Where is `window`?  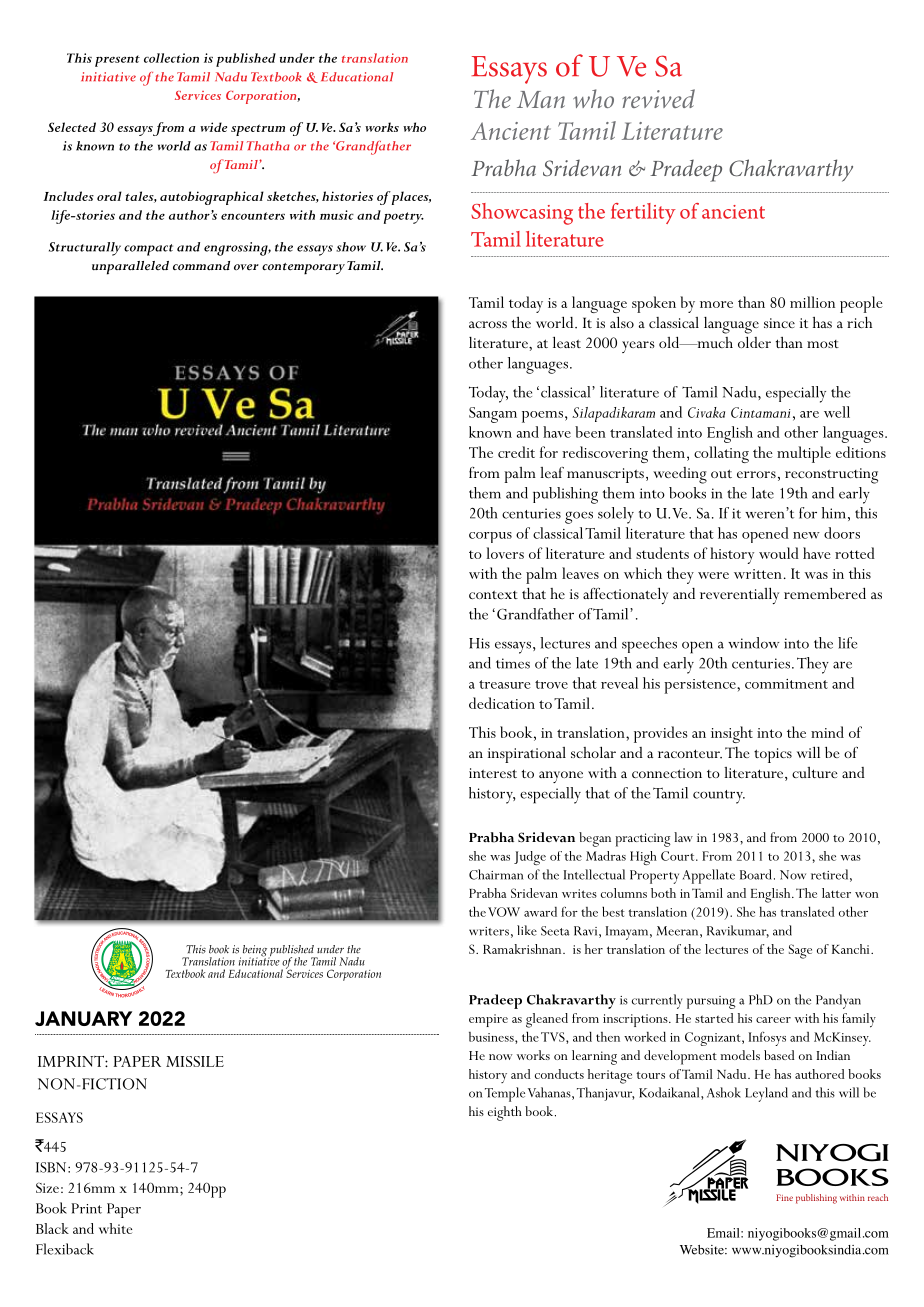 window is located at coordinates (753, 643).
